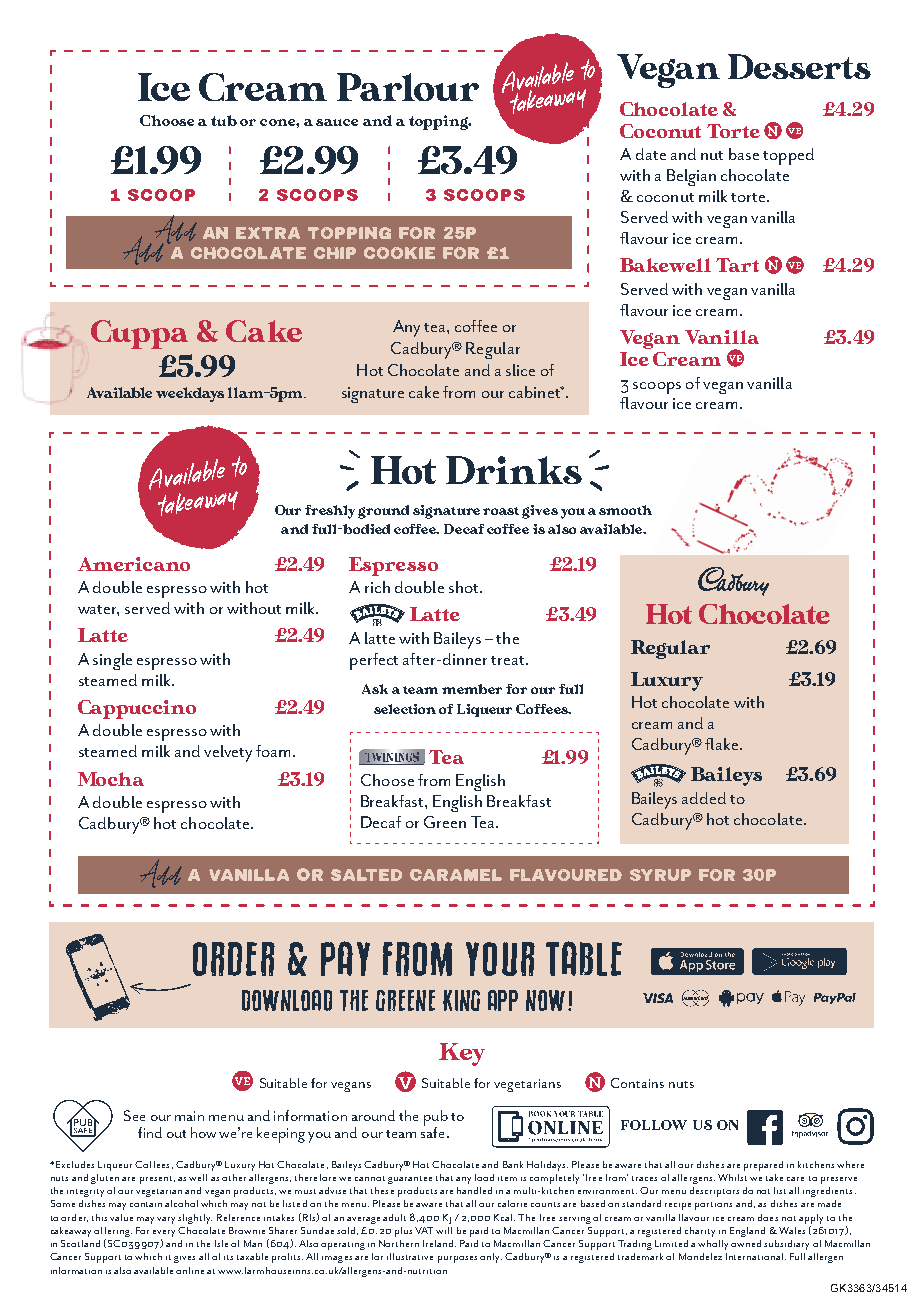 Image resolution: width=924 pixels, height=1311 pixels. Describe the element at coordinates (444, 1230) in the screenshot. I see `will` at that location.
